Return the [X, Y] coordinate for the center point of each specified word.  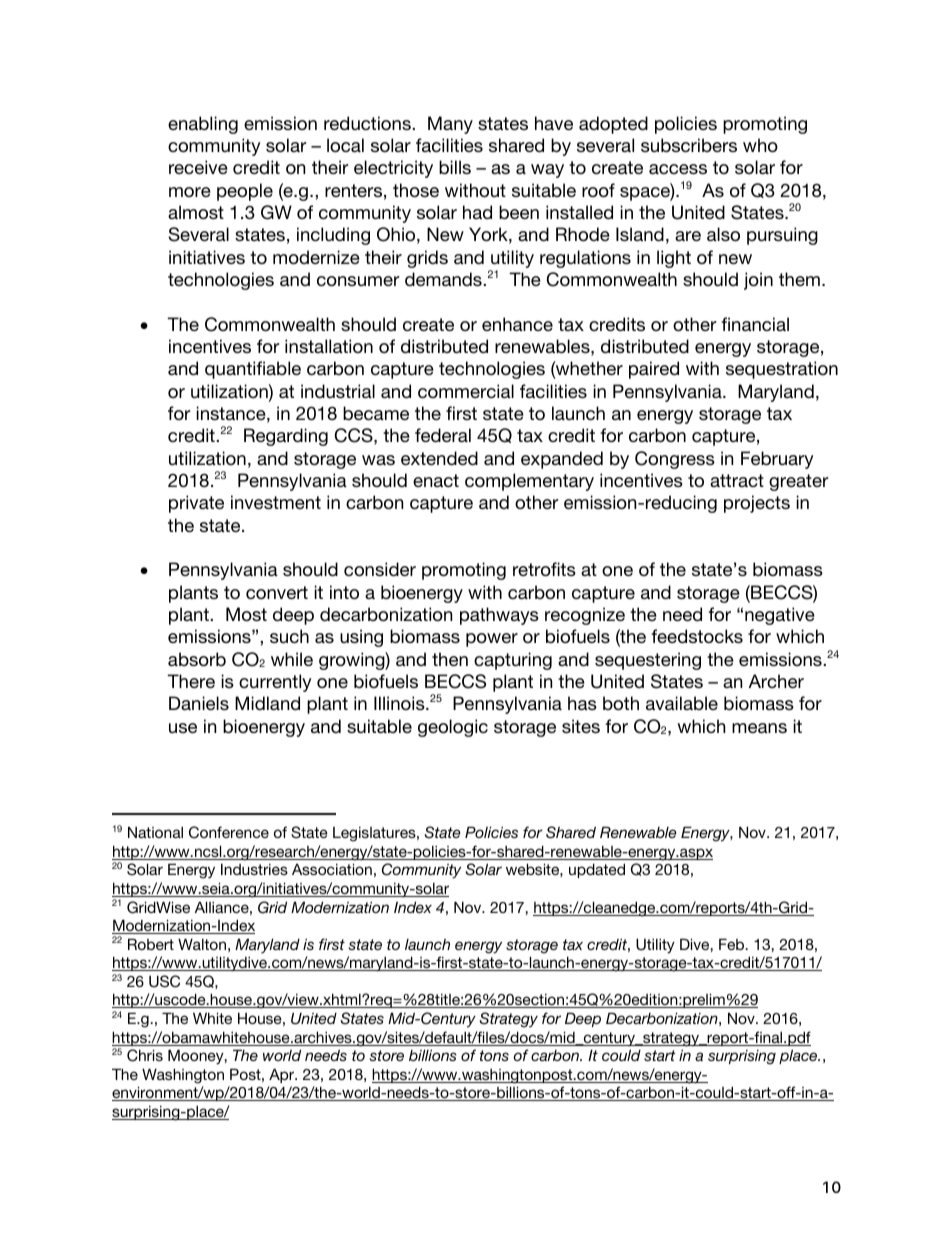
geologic [453, 728]
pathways [499, 616]
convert [277, 592]
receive [198, 167]
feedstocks [697, 636]
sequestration [782, 370]
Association [332, 869]
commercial [466, 391]
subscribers [689, 145]
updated [597, 870]
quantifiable [253, 370]
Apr [283, 1075]
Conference [229, 832]
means [759, 728]
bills [455, 167]
